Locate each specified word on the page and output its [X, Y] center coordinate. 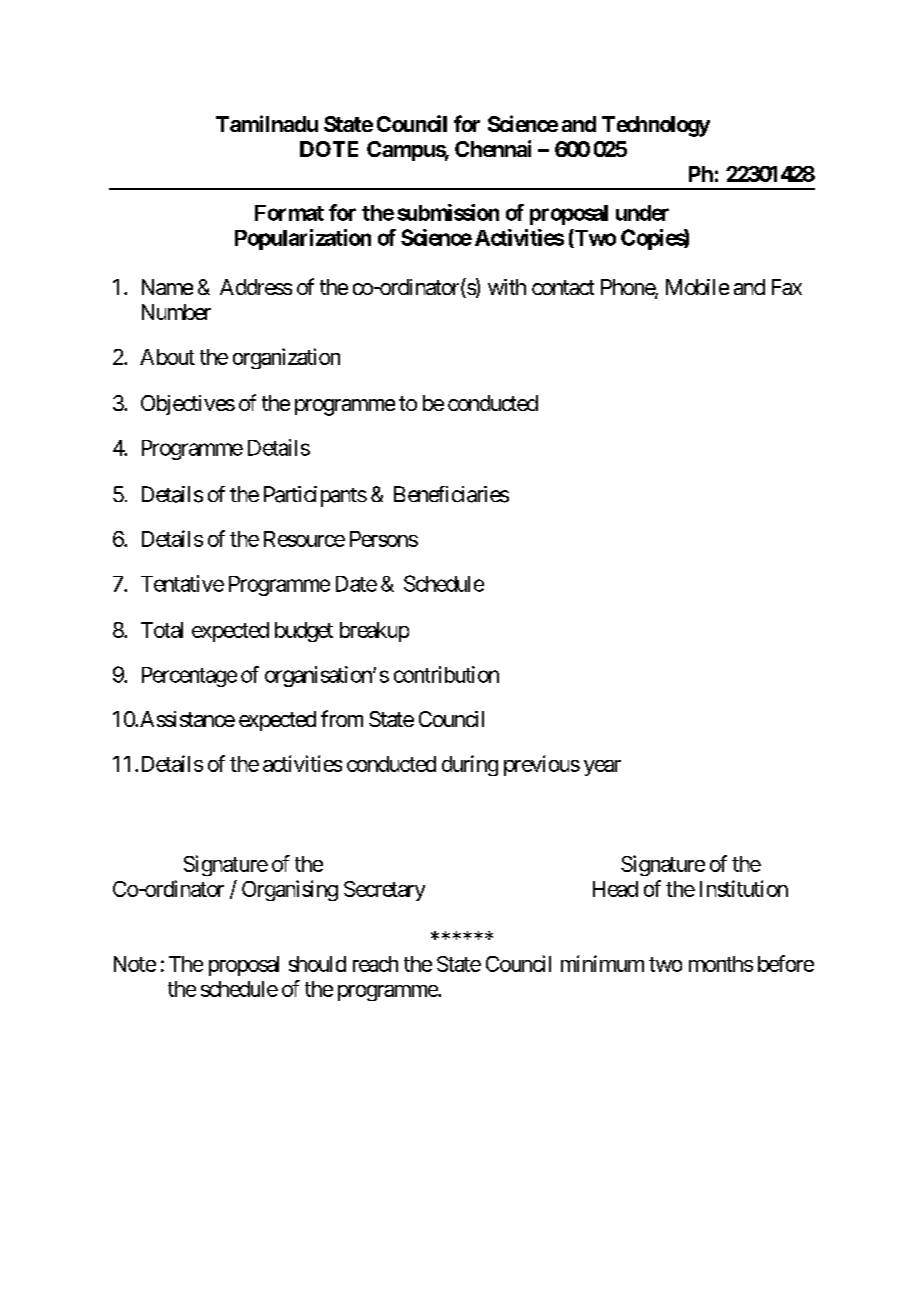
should [317, 964]
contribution [446, 674]
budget [304, 632]
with [507, 287]
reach [375, 964]
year [602, 768]
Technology [656, 126]
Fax [787, 287]
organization [286, 358]
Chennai [493, 148]
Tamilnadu [267, 123]
